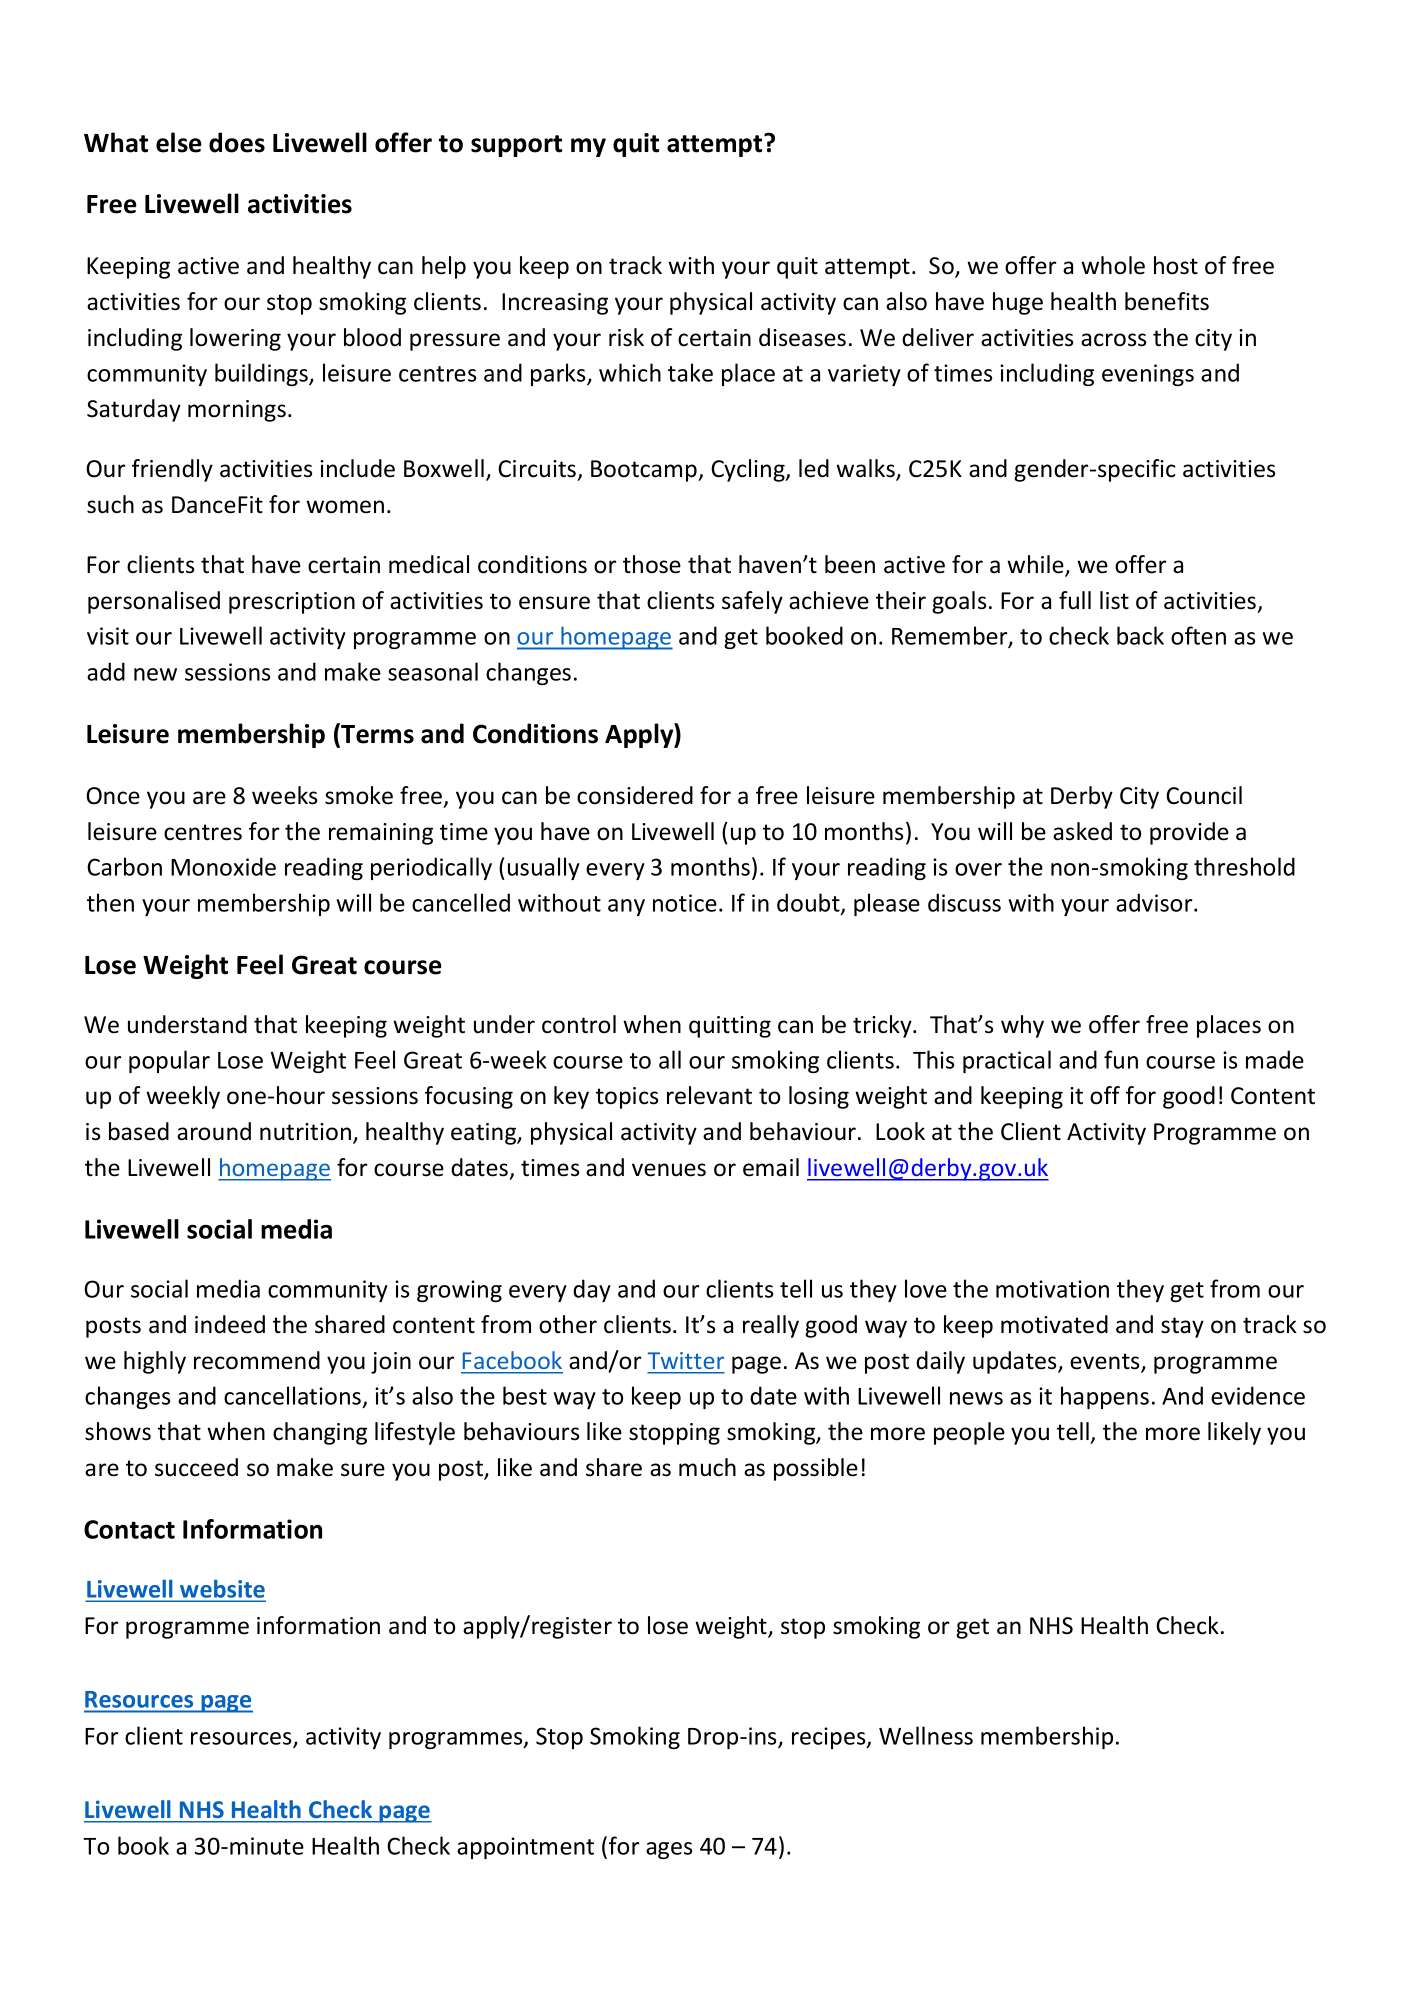  Describe the element at coordinates (292, 603) in the page. I see `prescription` at that location.
